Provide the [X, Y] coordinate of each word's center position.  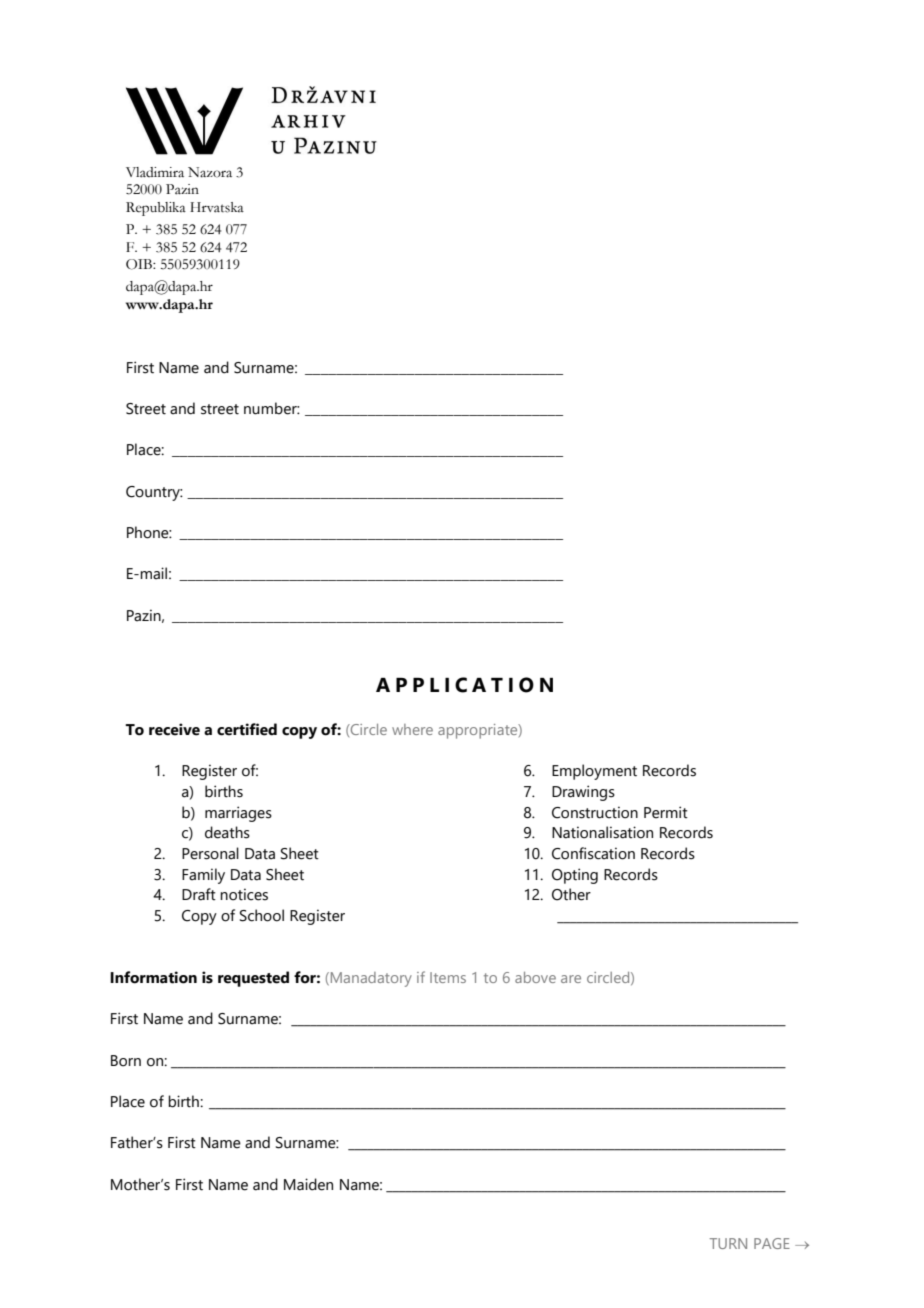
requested [253, 979]
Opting [575, 876]
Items [448, 977]
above [535, 977]
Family [203, 876]
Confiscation [593, 853]
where [412, 729]
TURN [728, 1243]
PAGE [772, 1243]
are [571, 979]
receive [174, 729]
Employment [594, 772]
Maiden [308, 1184]
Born [126, 1061]
